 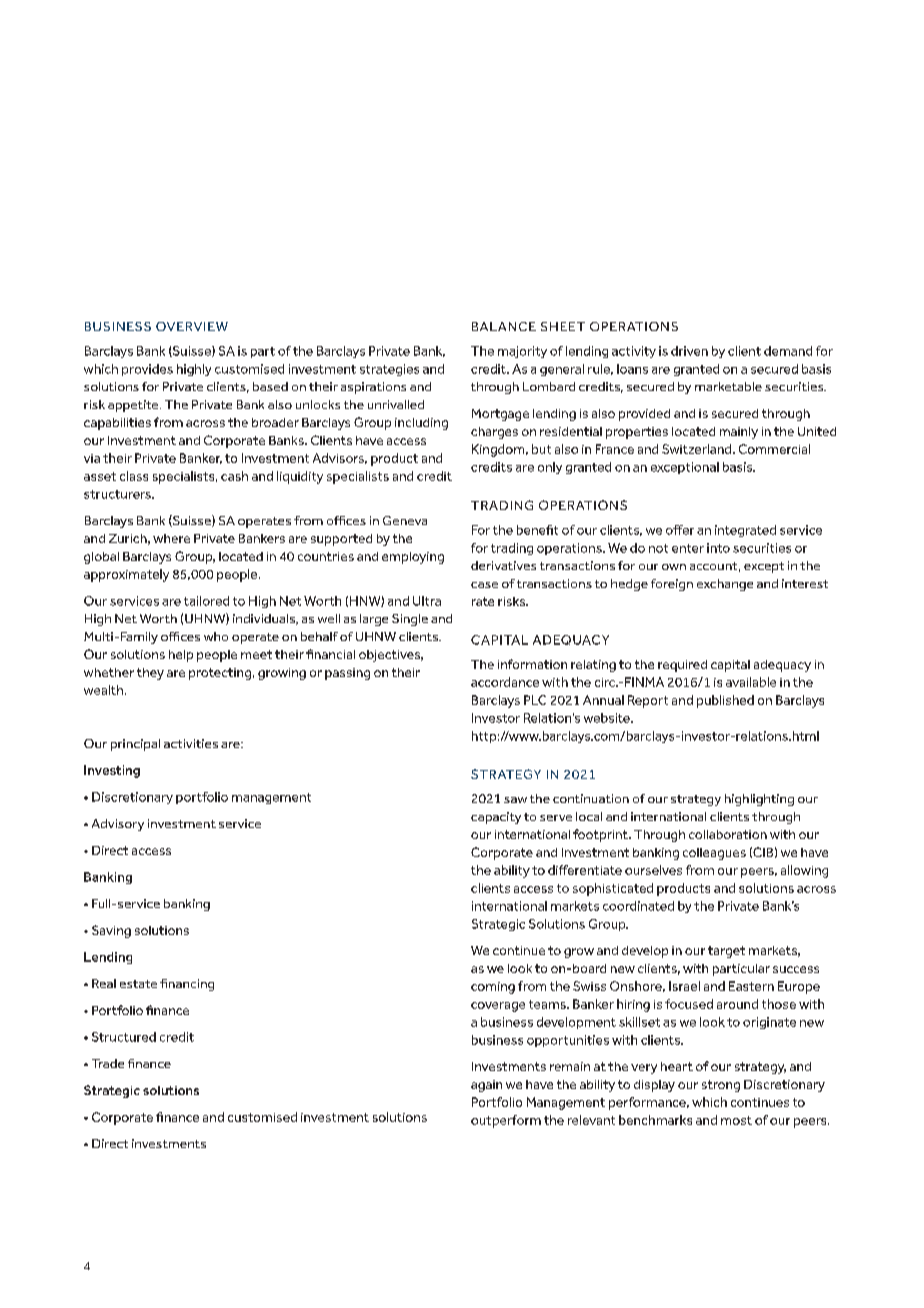 What do you see at coordinates (191, 743) in the screenshot?
I see `activities` at bounding box center [191, 743].
